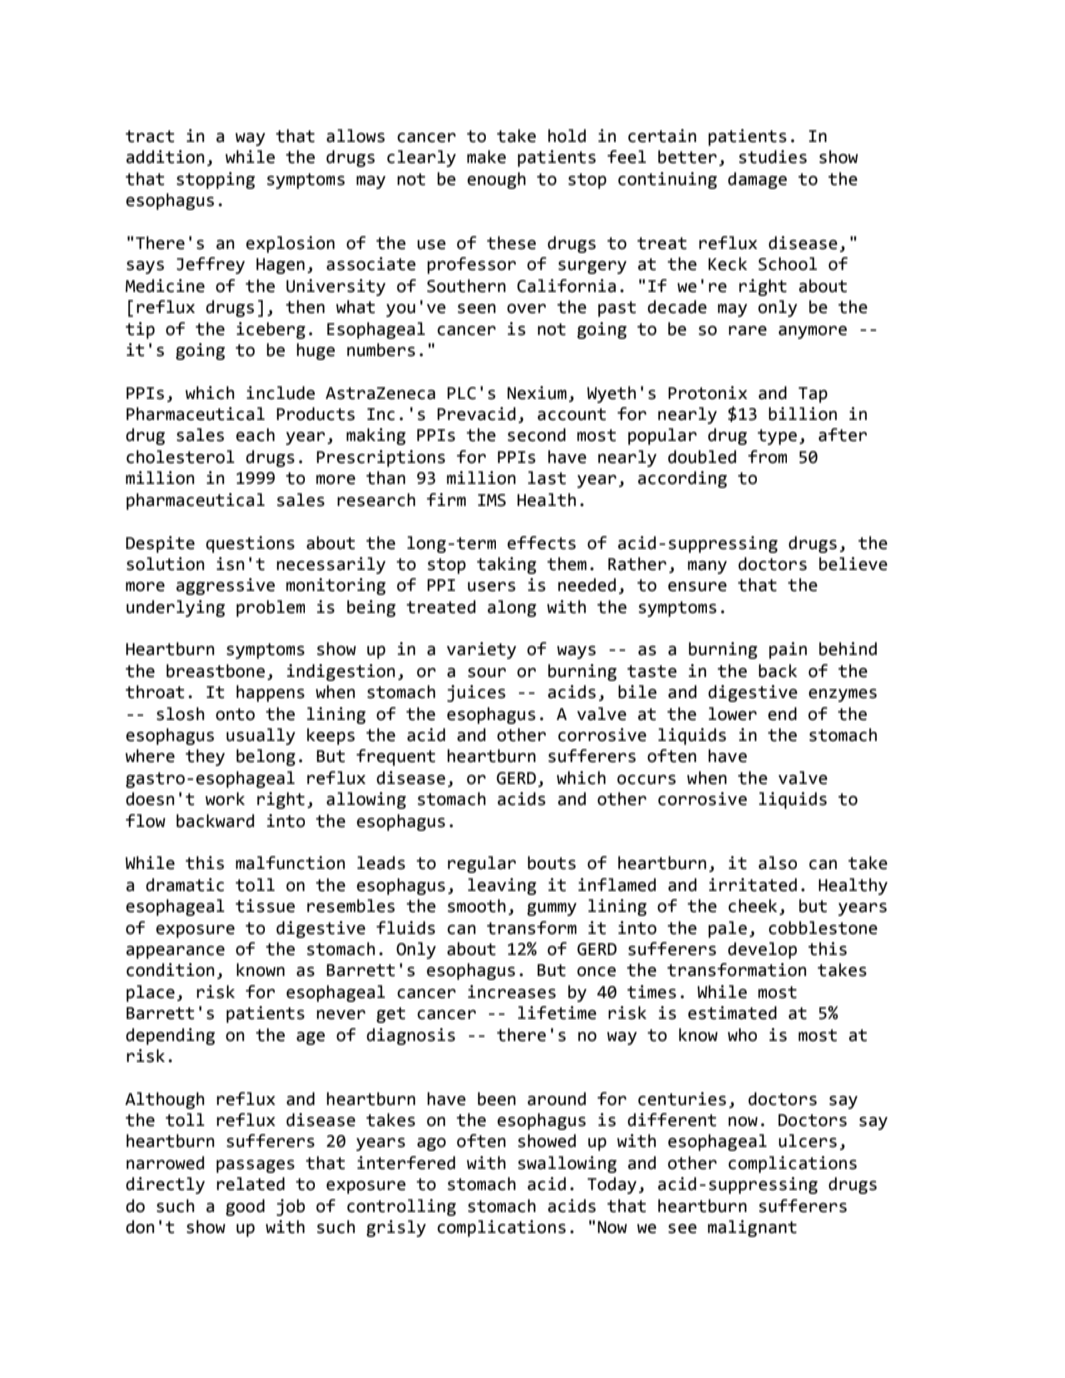 This page has height=1378, width=1065. Describe the element at coordinates (773, 157) in the page. I see `studies` at that location.
